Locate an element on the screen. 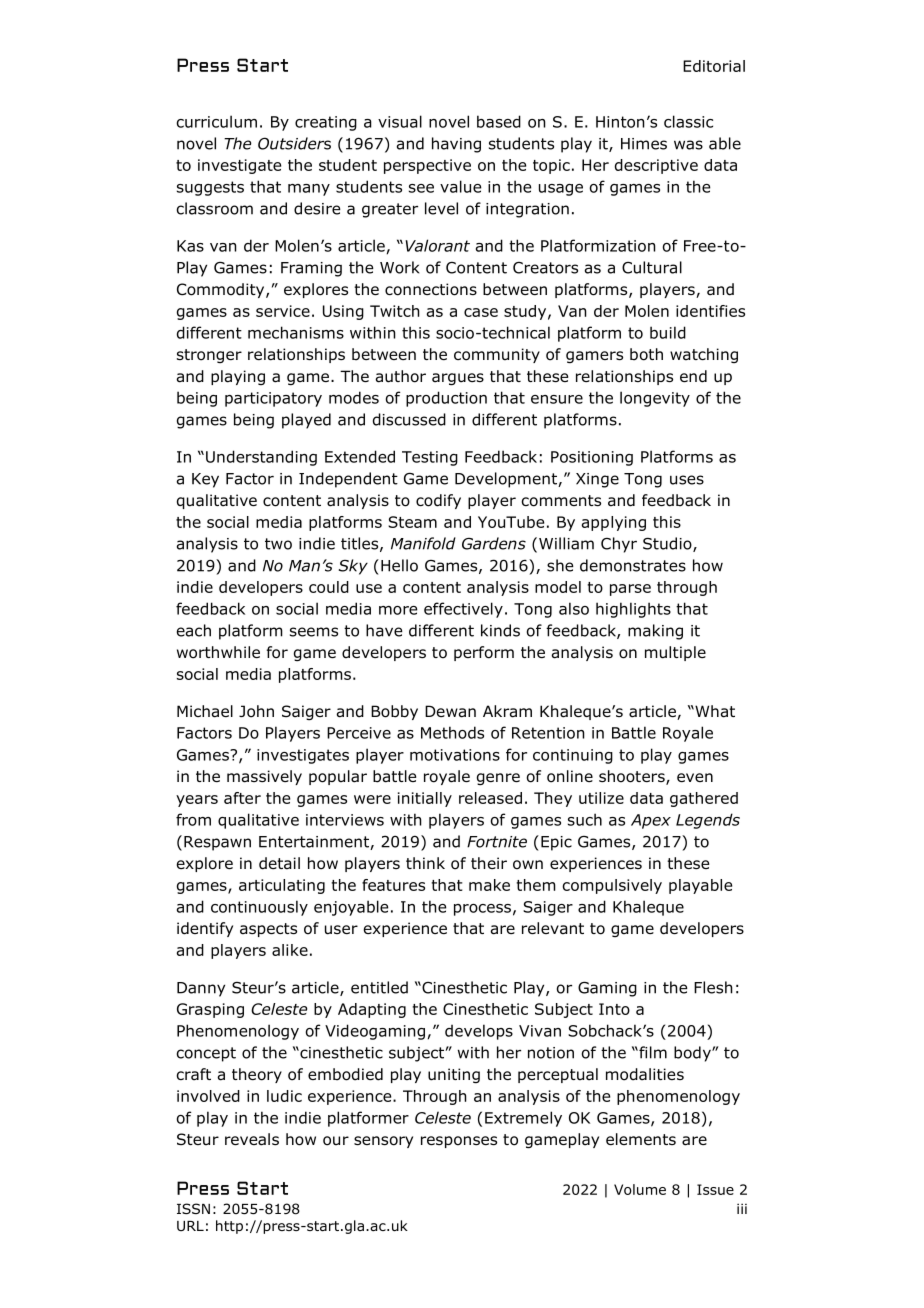  worthwhile is located at coordinates (218, 652).
